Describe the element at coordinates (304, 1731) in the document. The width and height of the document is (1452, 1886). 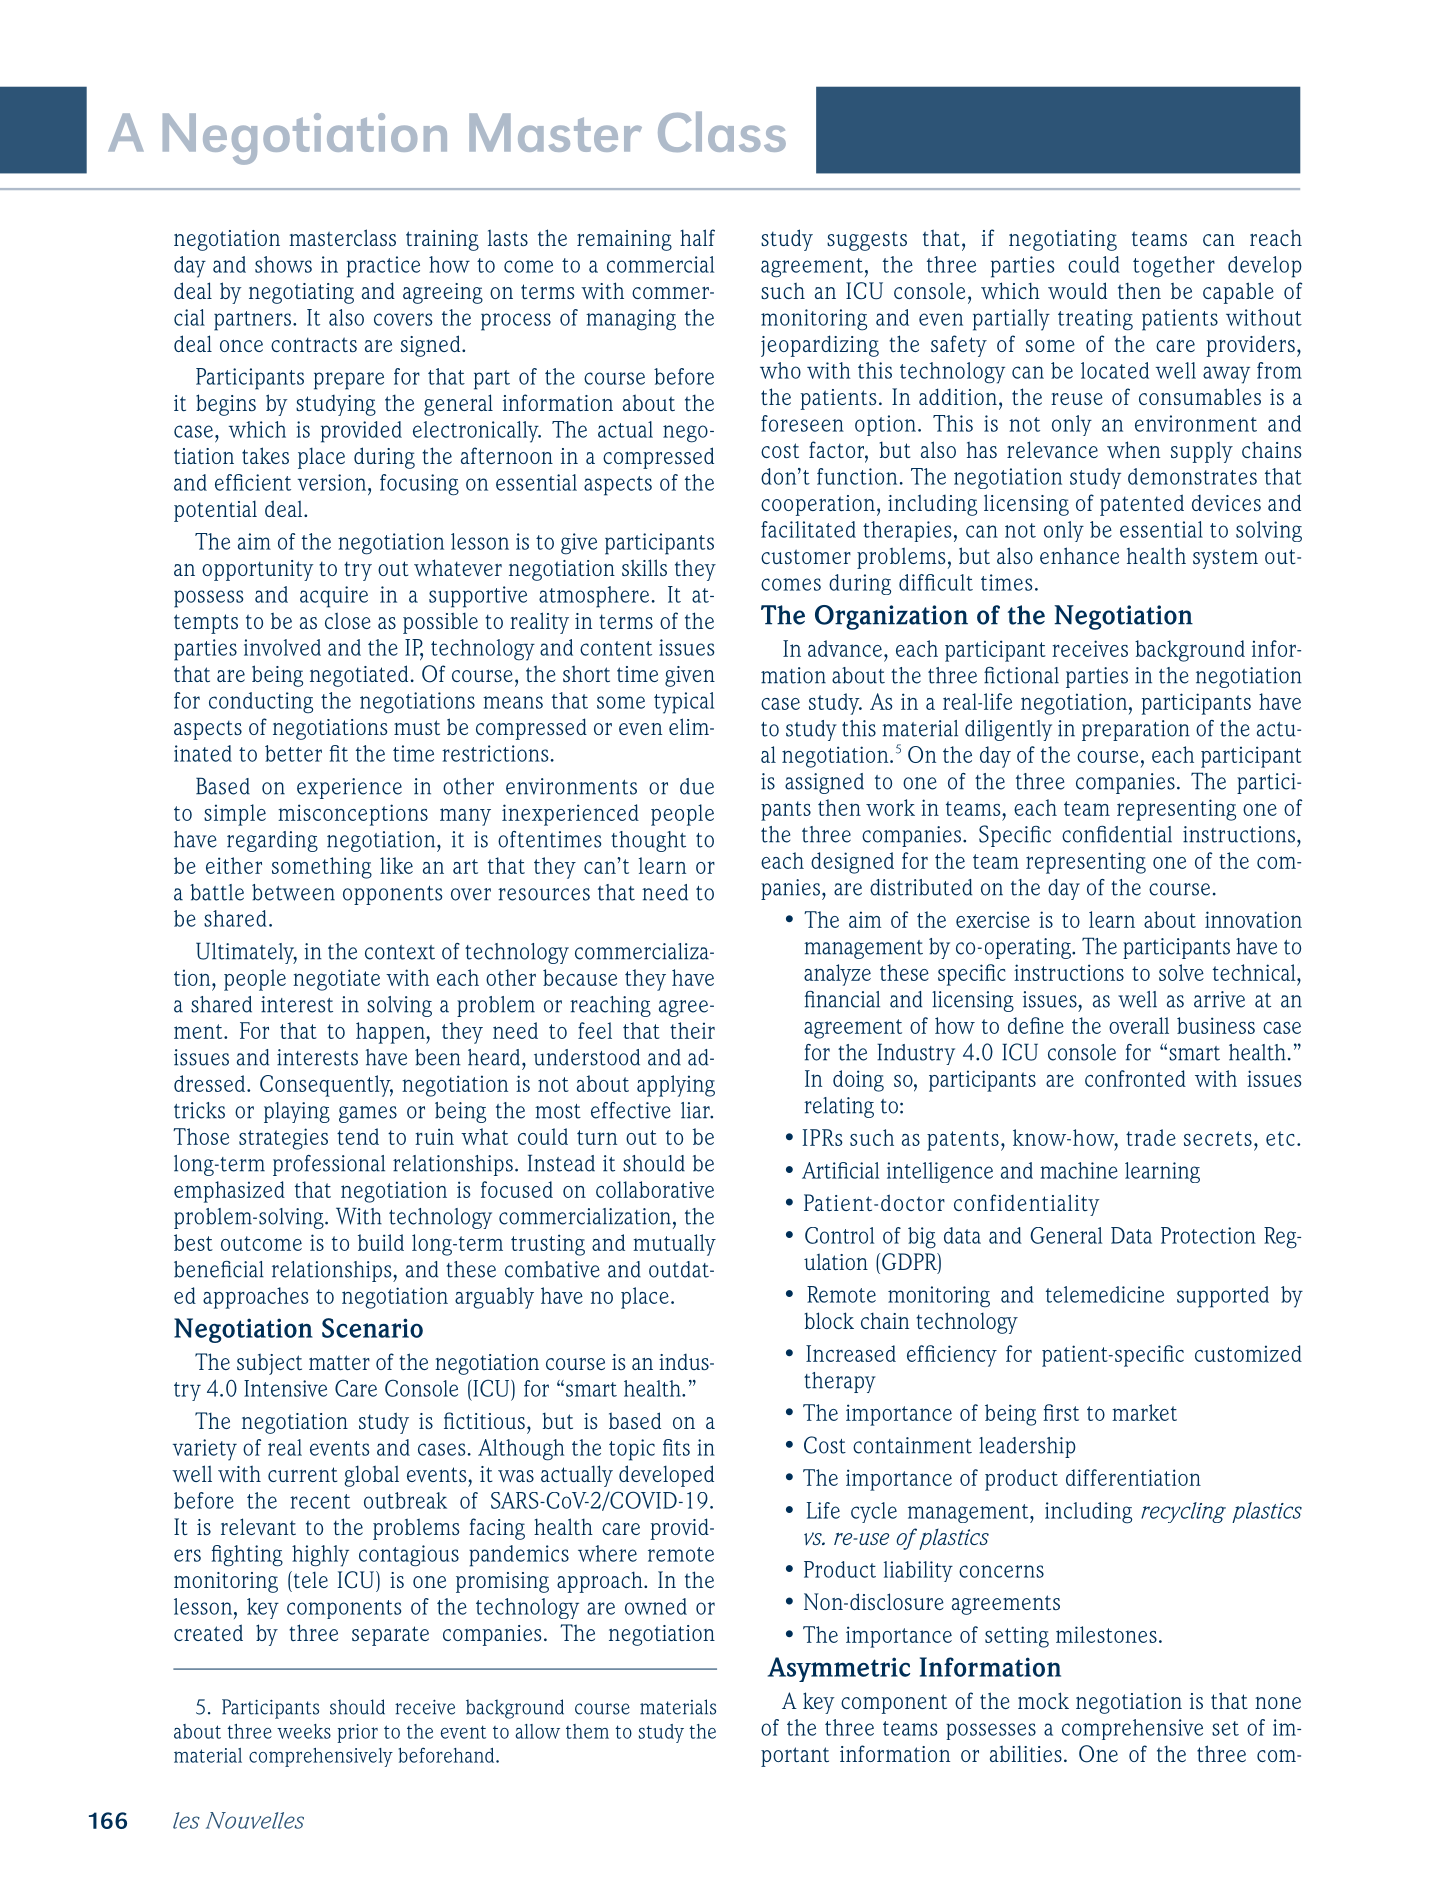
I see `weeks` at that location.
